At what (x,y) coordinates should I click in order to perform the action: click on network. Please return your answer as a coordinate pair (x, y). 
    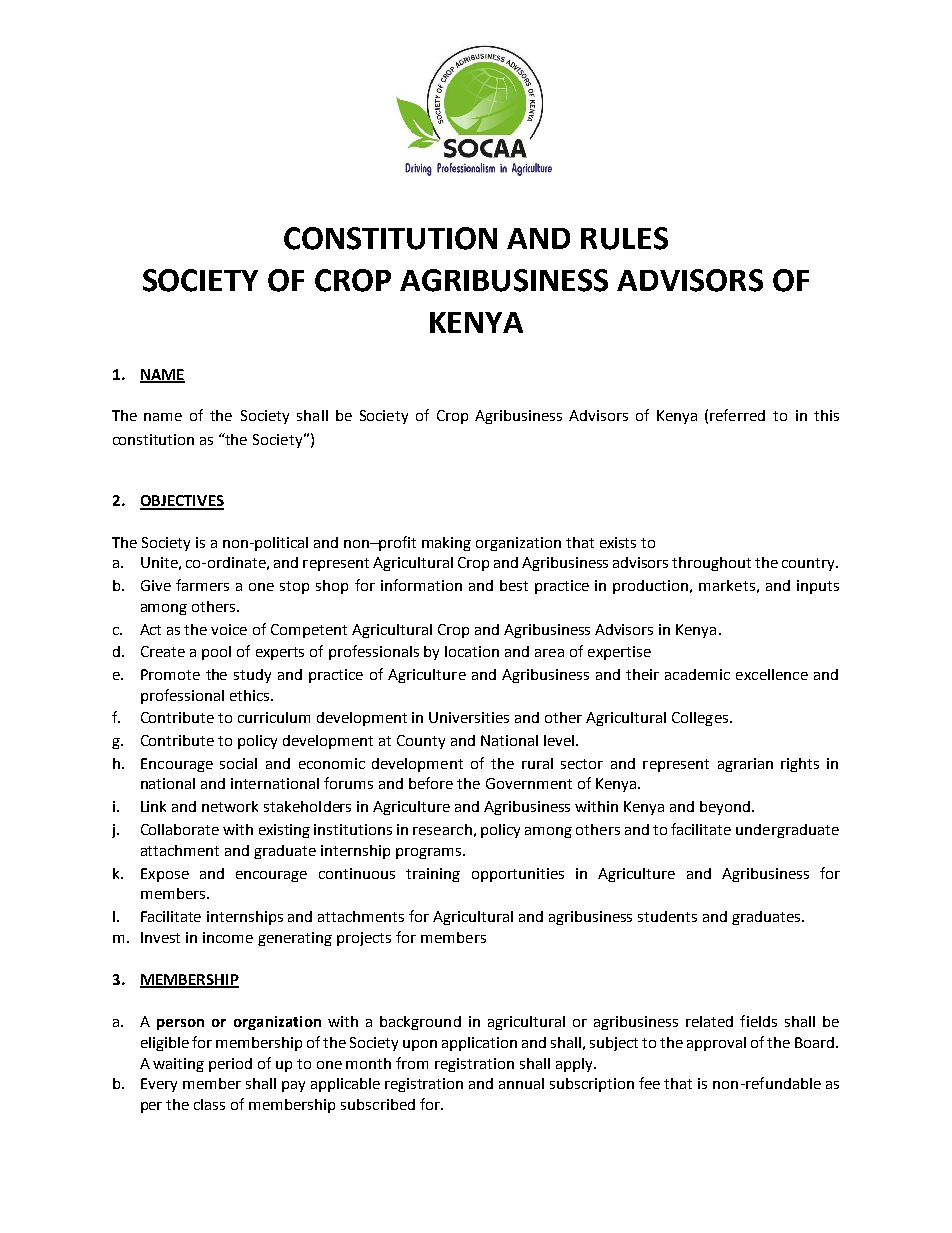
    Looking at the image, I should click on (230, 806).
